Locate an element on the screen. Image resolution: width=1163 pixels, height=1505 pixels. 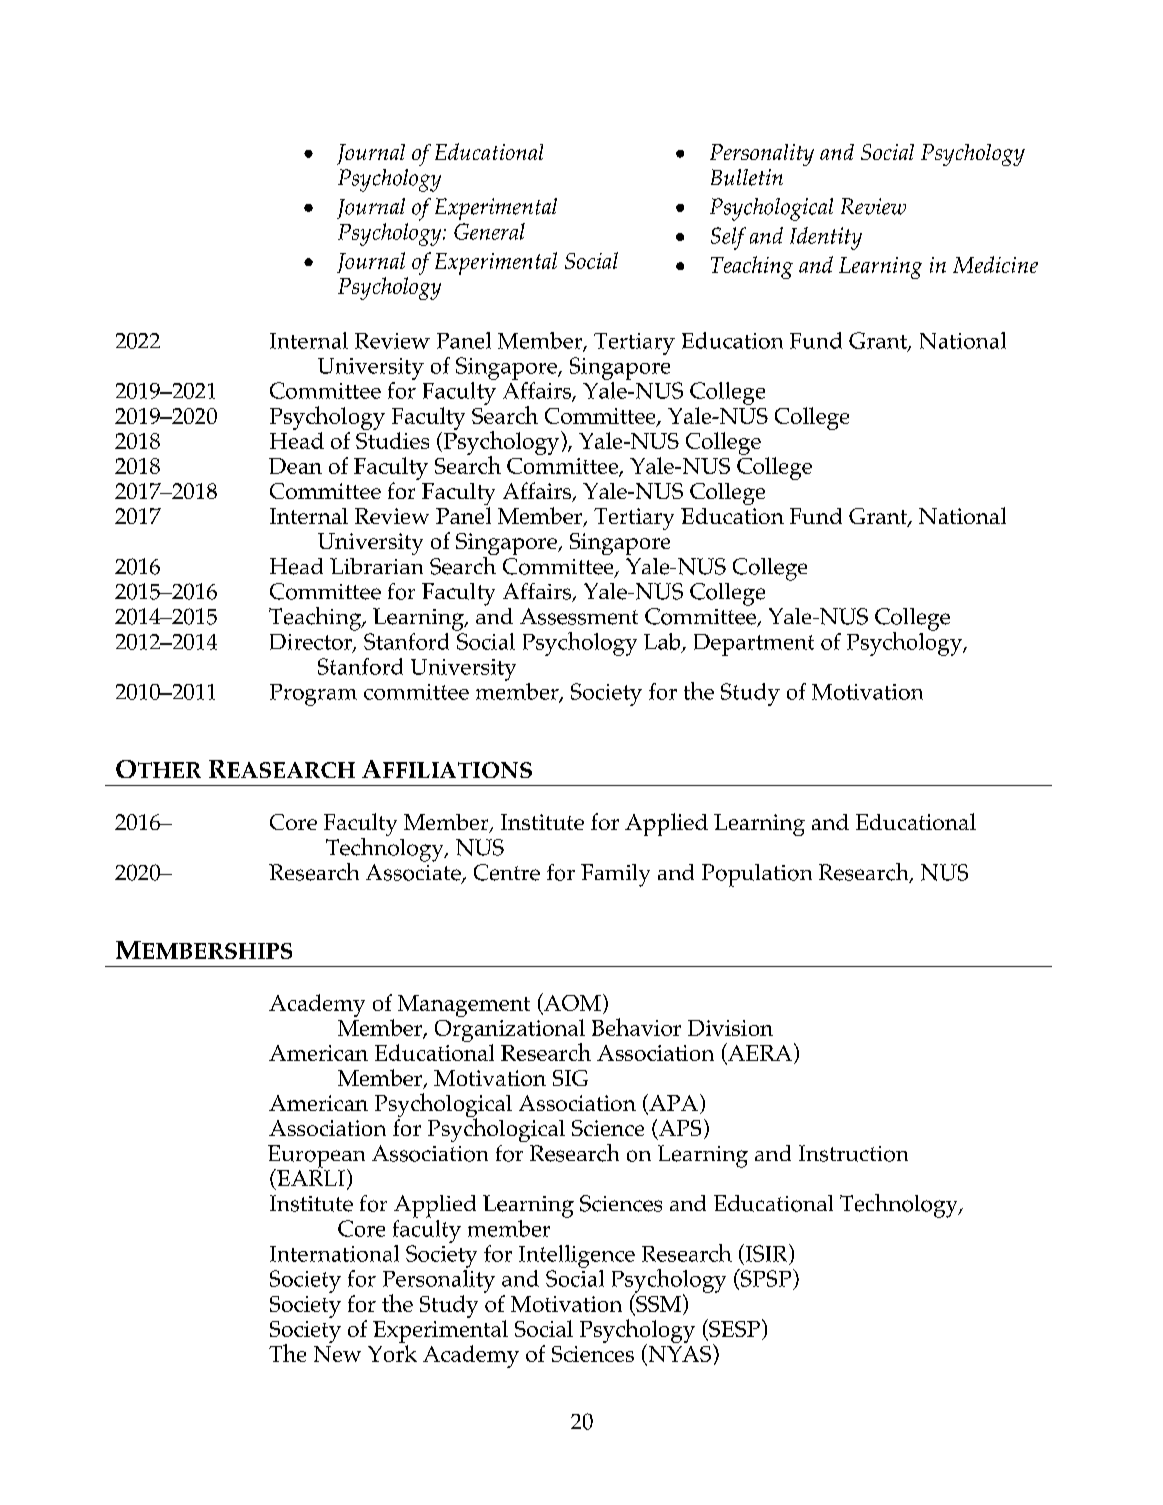
Population is located at coordinates (757, 875).
